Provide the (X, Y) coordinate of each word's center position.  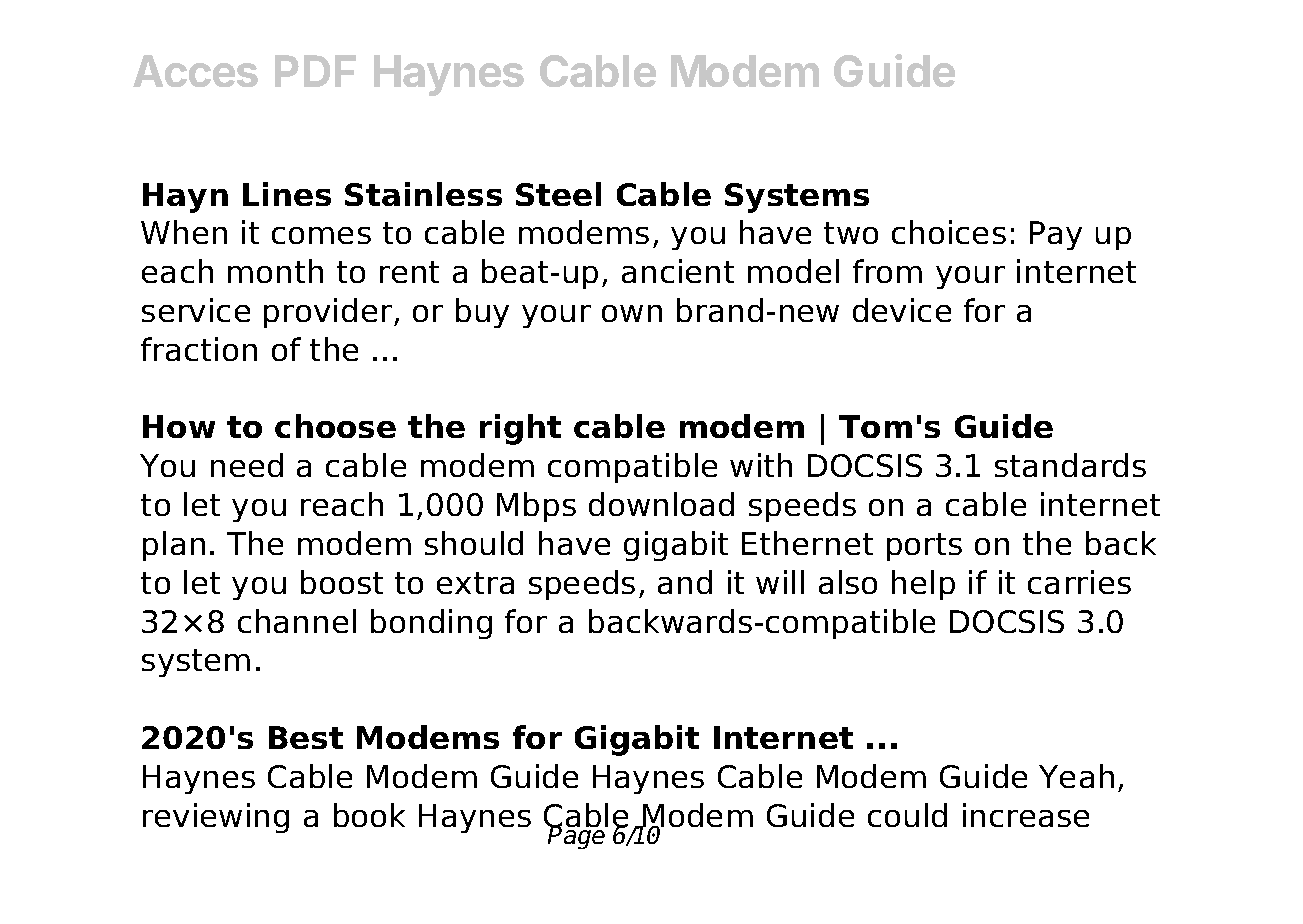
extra (475, 583)
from (887, 271)
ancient (678, 271)
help (923, 585)
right (520, 429)
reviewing (216, 818)
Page (577, 836)
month (275, 271)
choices (949, 232)
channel (297, 621)
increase (1026, 815)
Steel (558, 194)
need (247, 465)
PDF (315, 71)
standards (1070, 465)
